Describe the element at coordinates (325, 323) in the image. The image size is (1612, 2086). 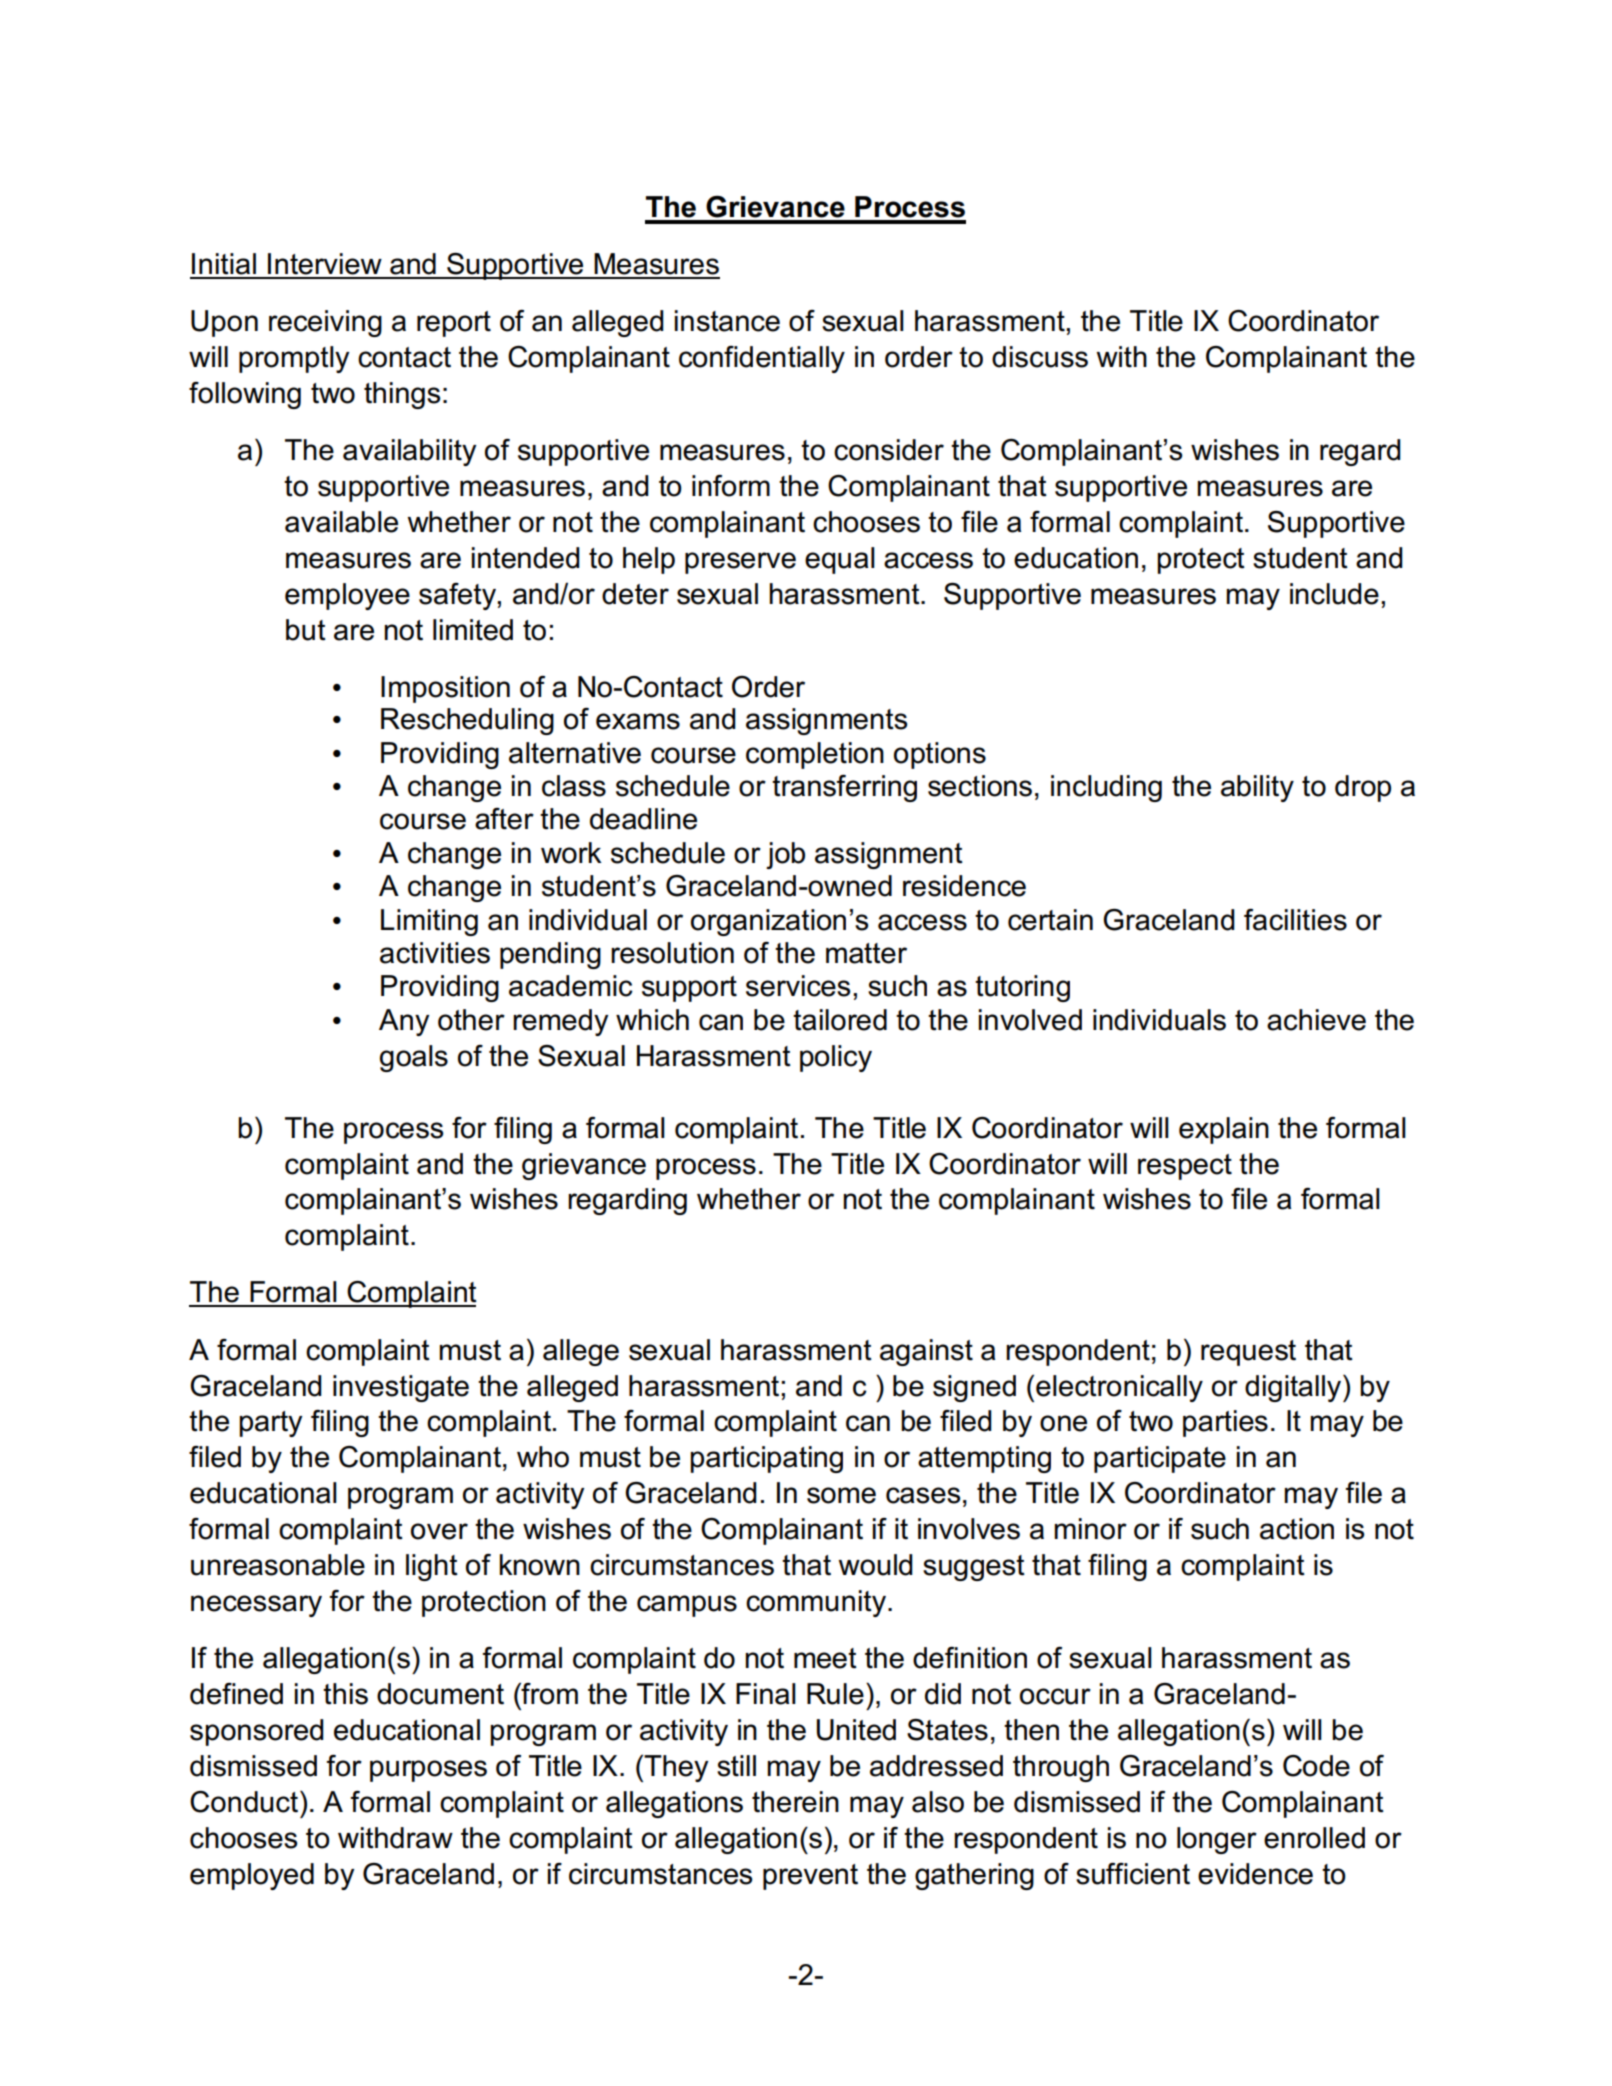
I see `receiving` at that location.
